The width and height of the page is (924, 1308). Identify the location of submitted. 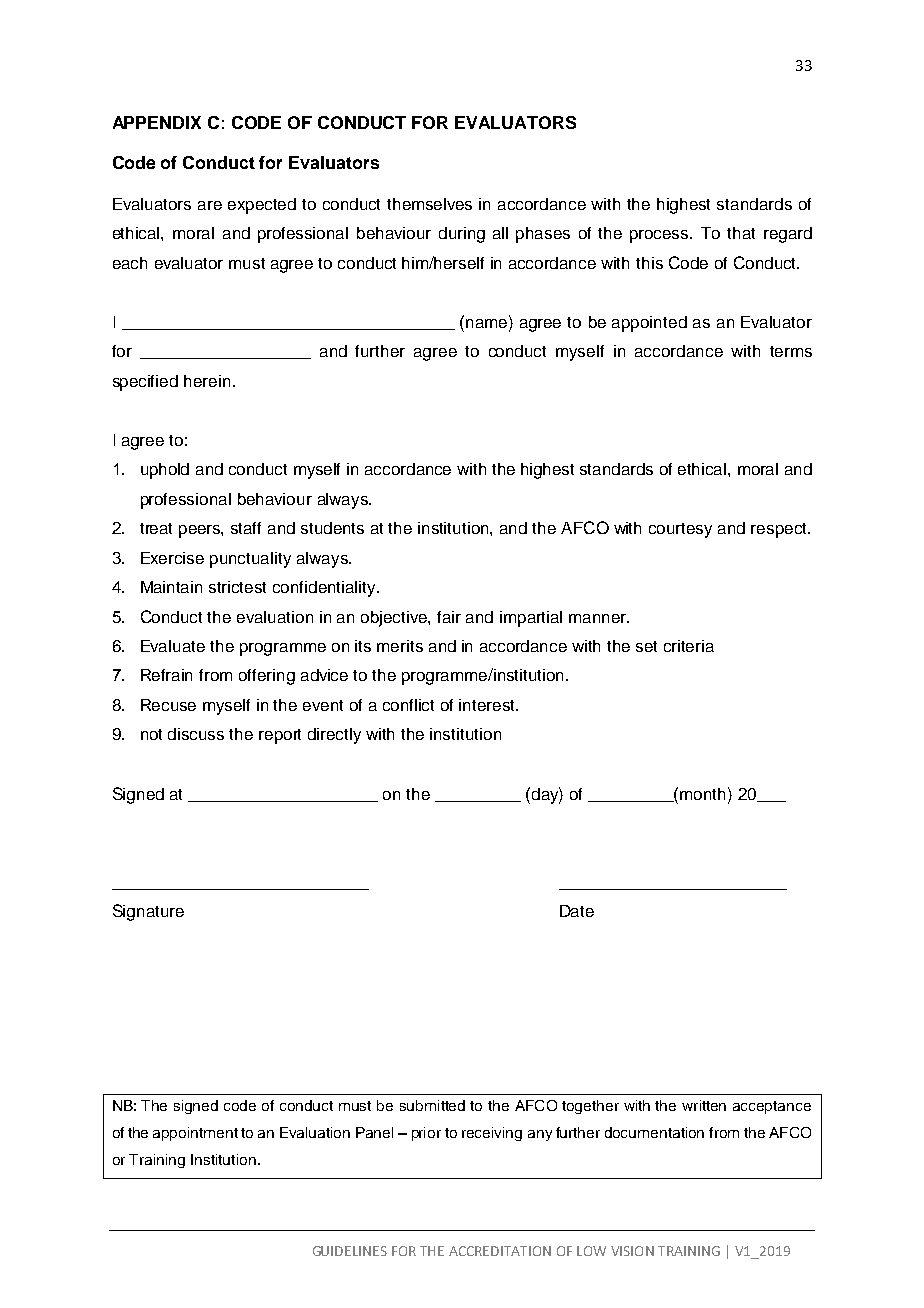
(432, 1105).
